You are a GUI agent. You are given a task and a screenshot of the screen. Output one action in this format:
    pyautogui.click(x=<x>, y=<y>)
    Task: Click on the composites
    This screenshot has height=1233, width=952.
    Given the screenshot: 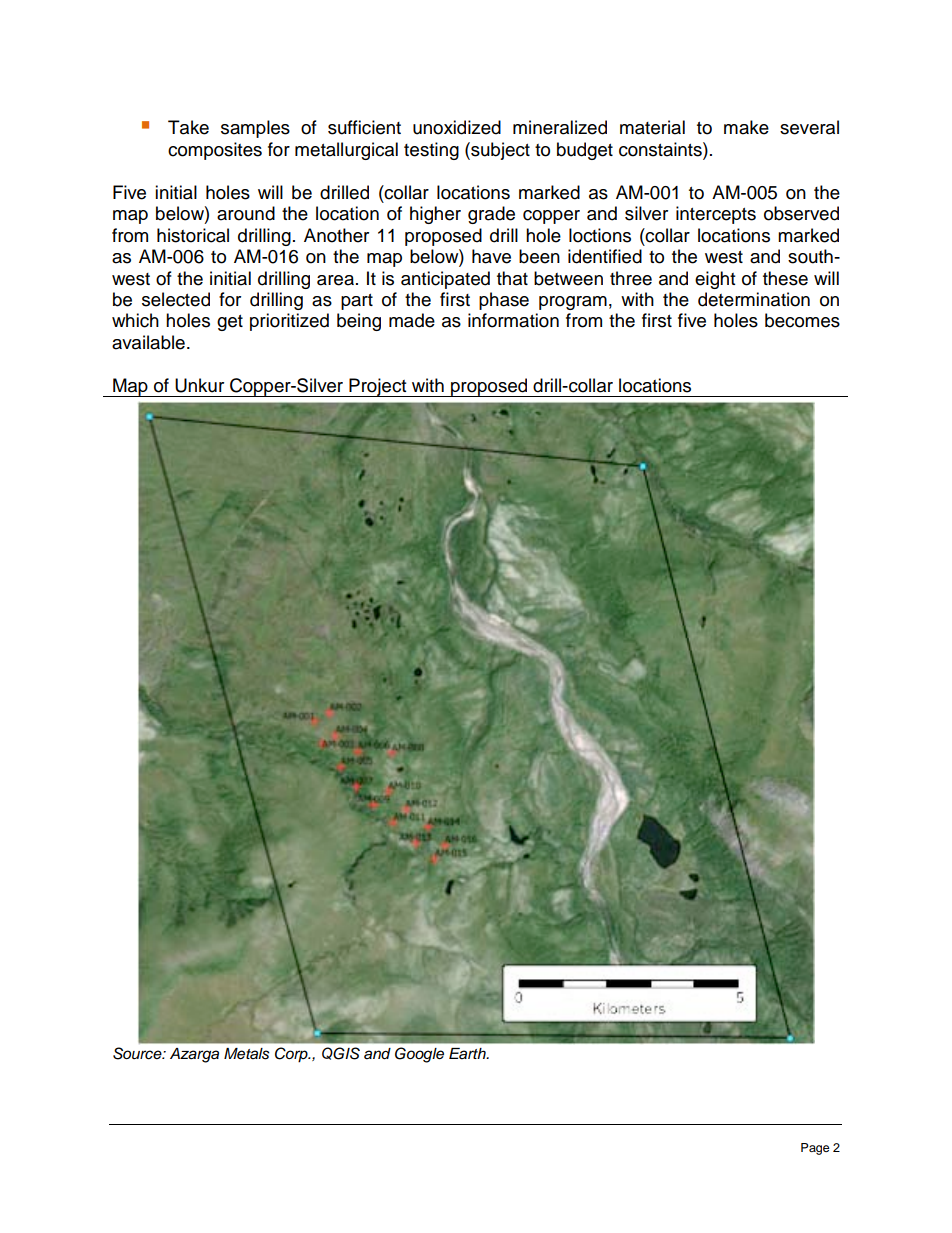 What is the action you would take?
    pyautogui.click(x=215, y=151)
